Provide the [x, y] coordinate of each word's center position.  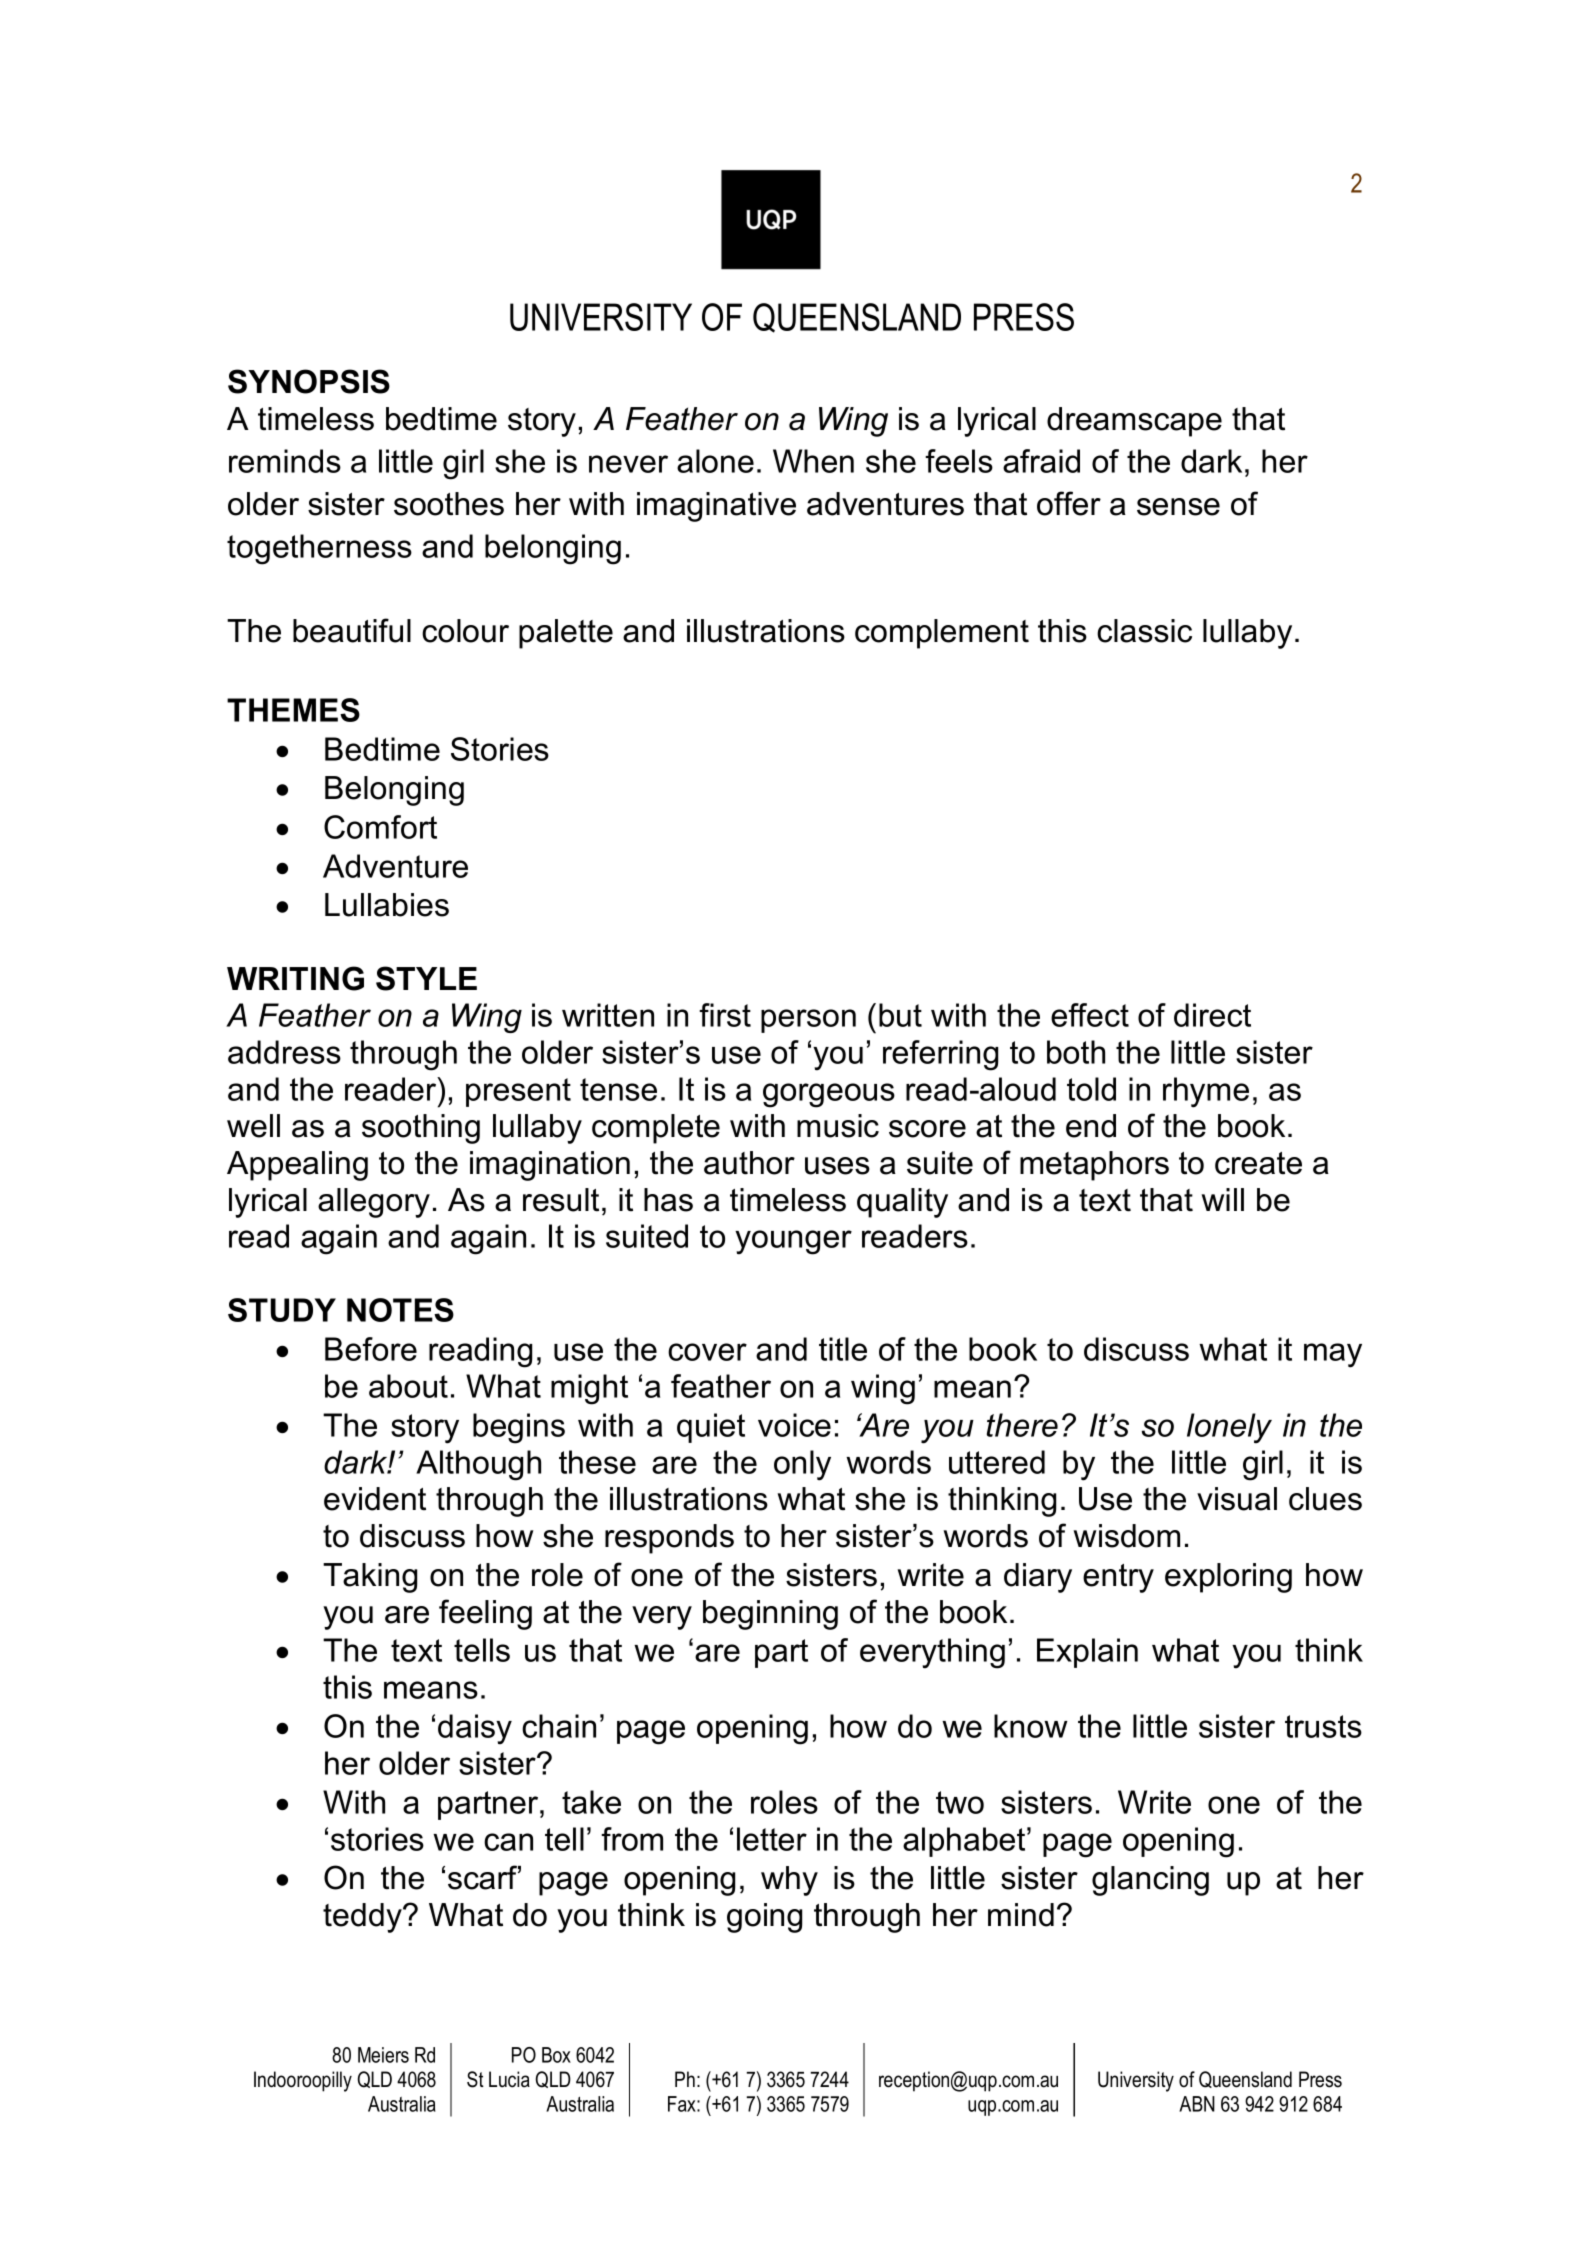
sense [1178, 507]
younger [793, 1242]
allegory [374, 1203]
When [813, 461]
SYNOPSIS [309, 381]
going [764, 1918]
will [1222, 1199]
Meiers [383, 2055]
